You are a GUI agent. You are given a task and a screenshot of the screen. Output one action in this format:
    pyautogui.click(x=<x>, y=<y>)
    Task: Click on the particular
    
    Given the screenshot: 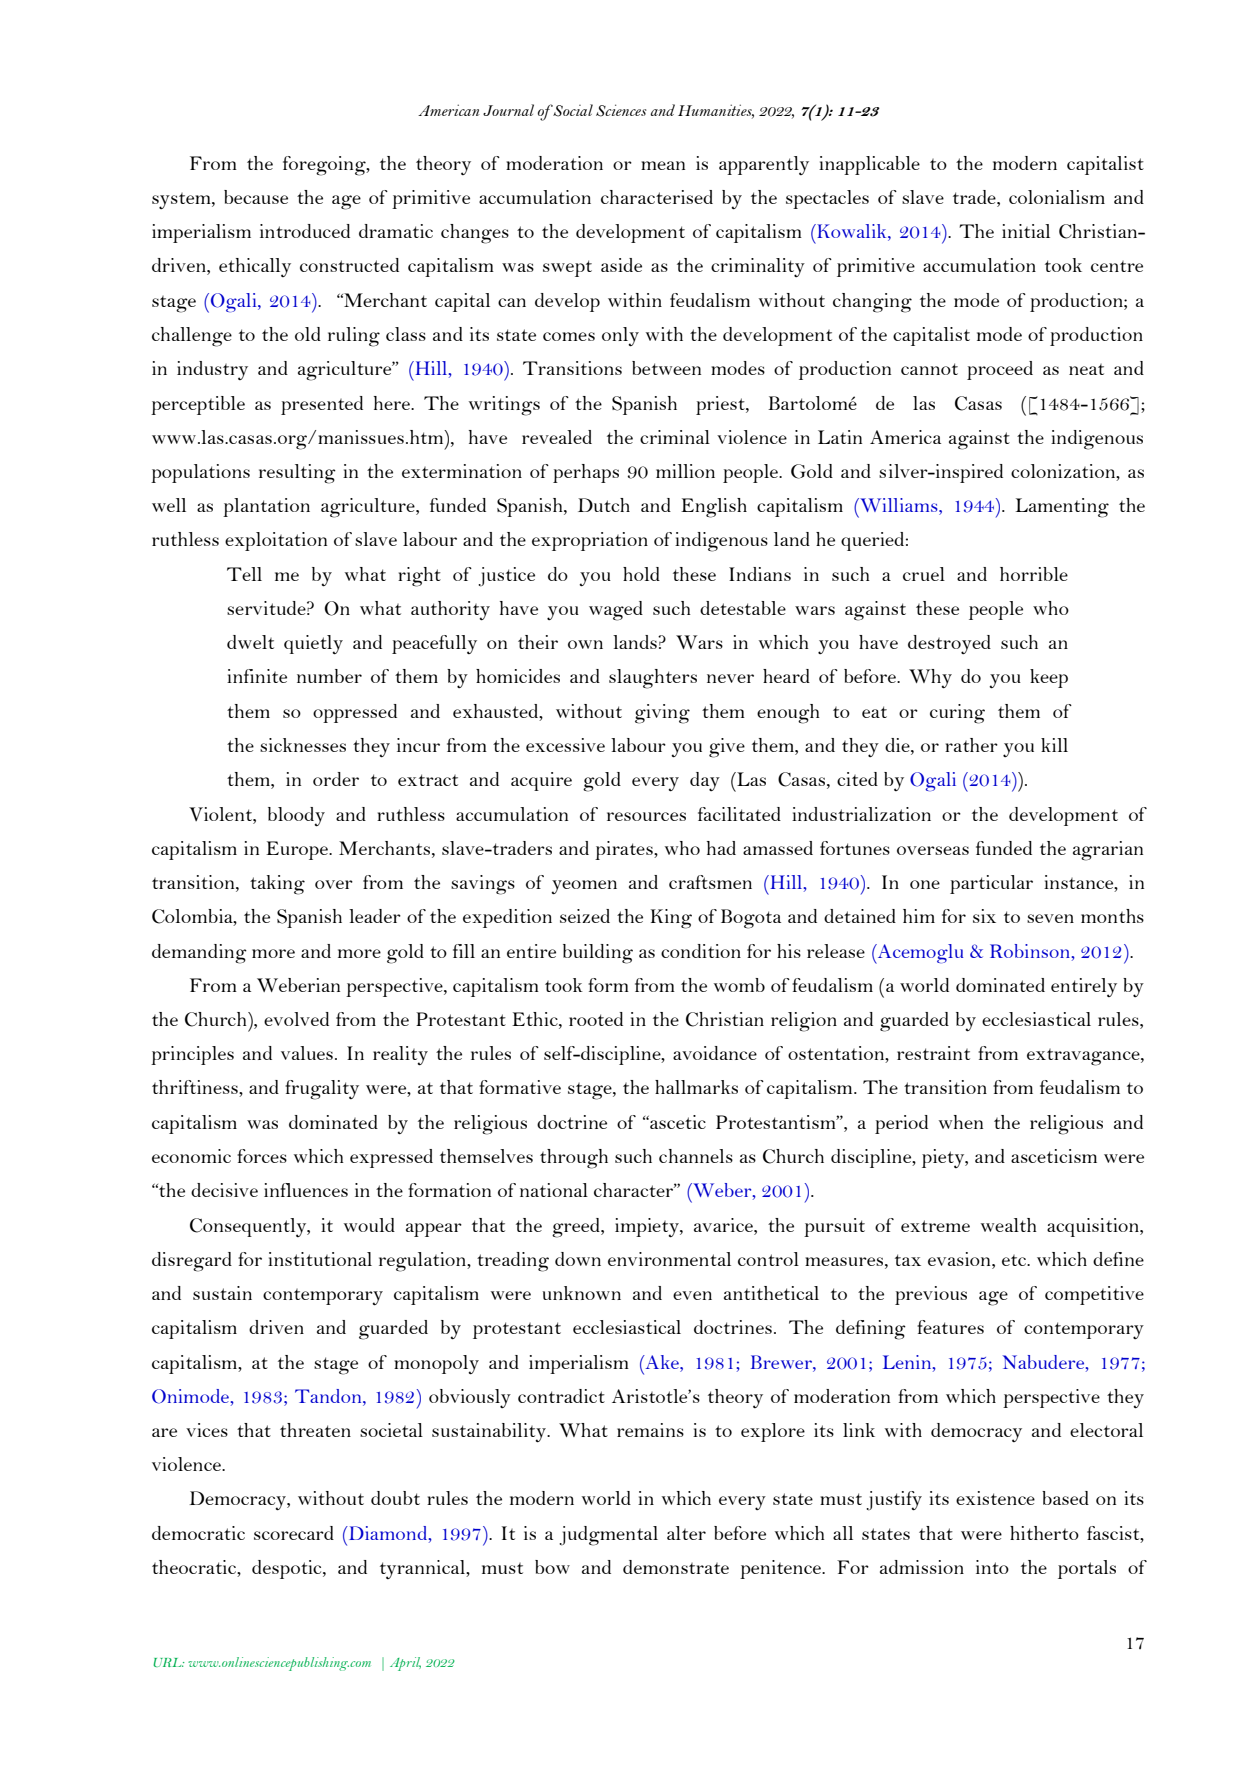 What is the action you would take?
    pyautogui.click(x=991, y=884)
